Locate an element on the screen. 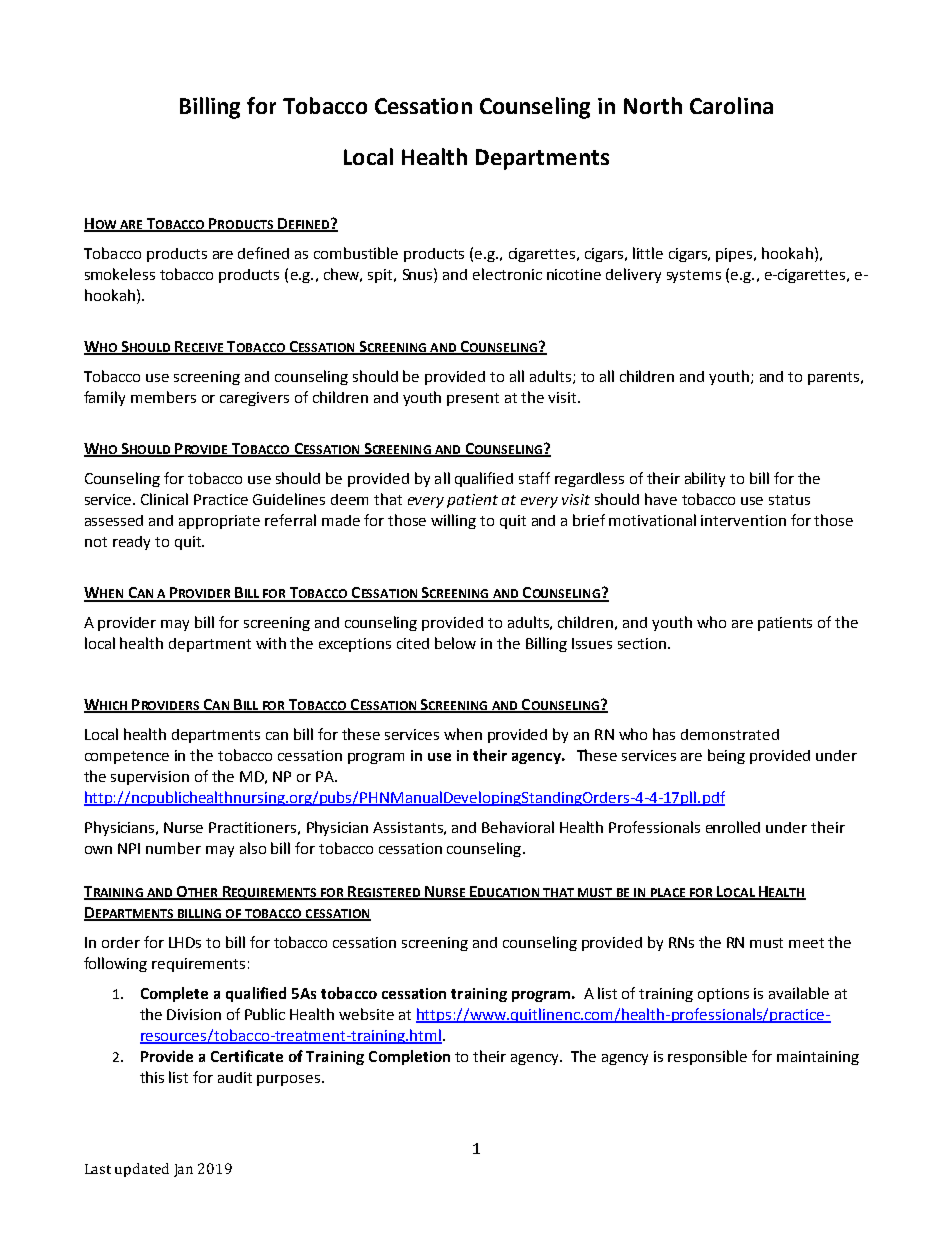  Completion is located at coordinates (409, 1057).
